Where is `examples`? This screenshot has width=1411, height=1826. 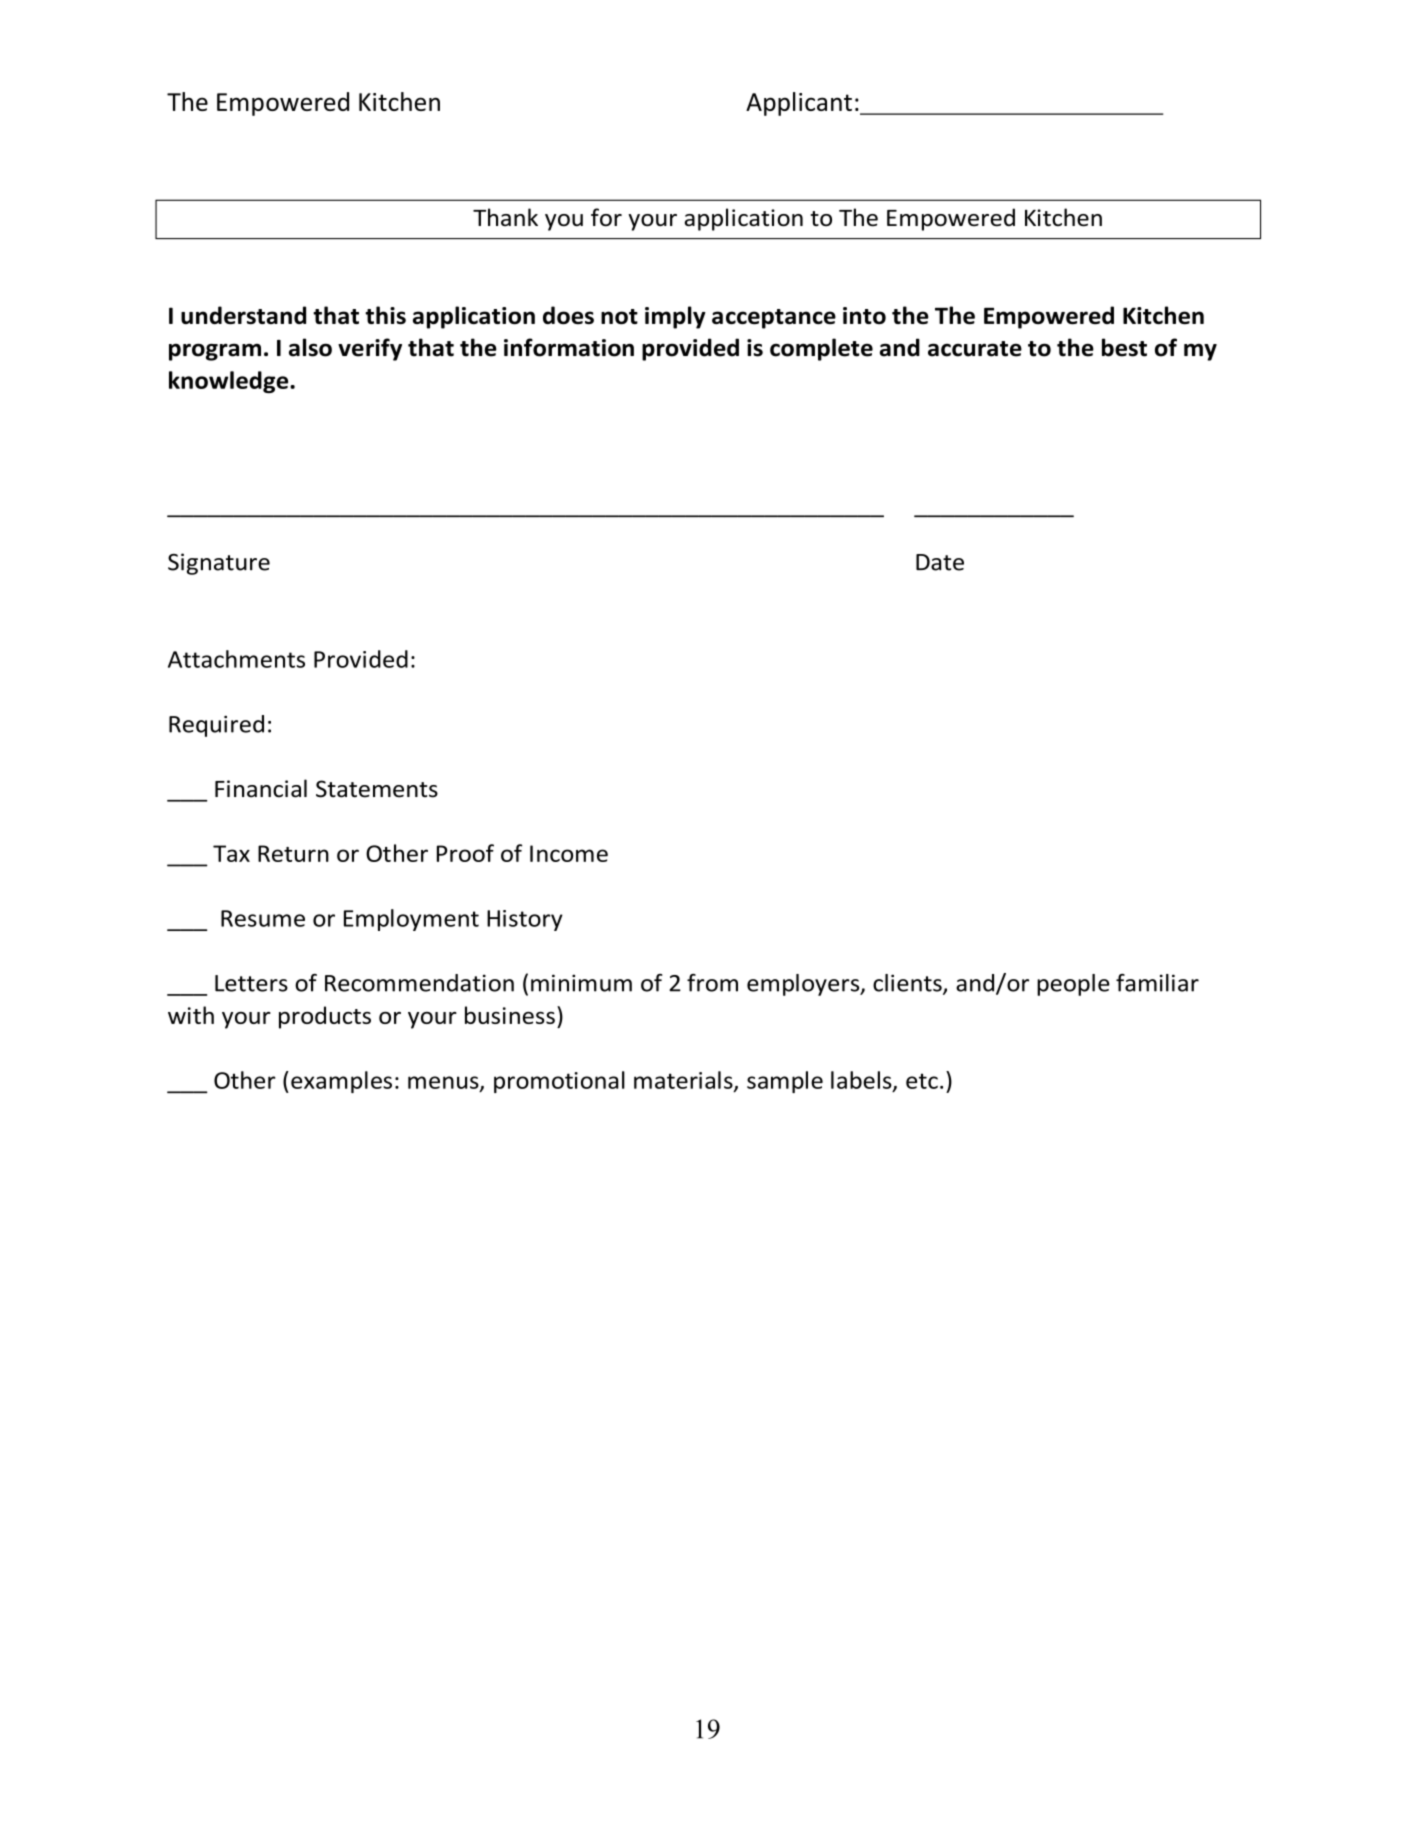 examples is located at coordinates (341, 1082).
